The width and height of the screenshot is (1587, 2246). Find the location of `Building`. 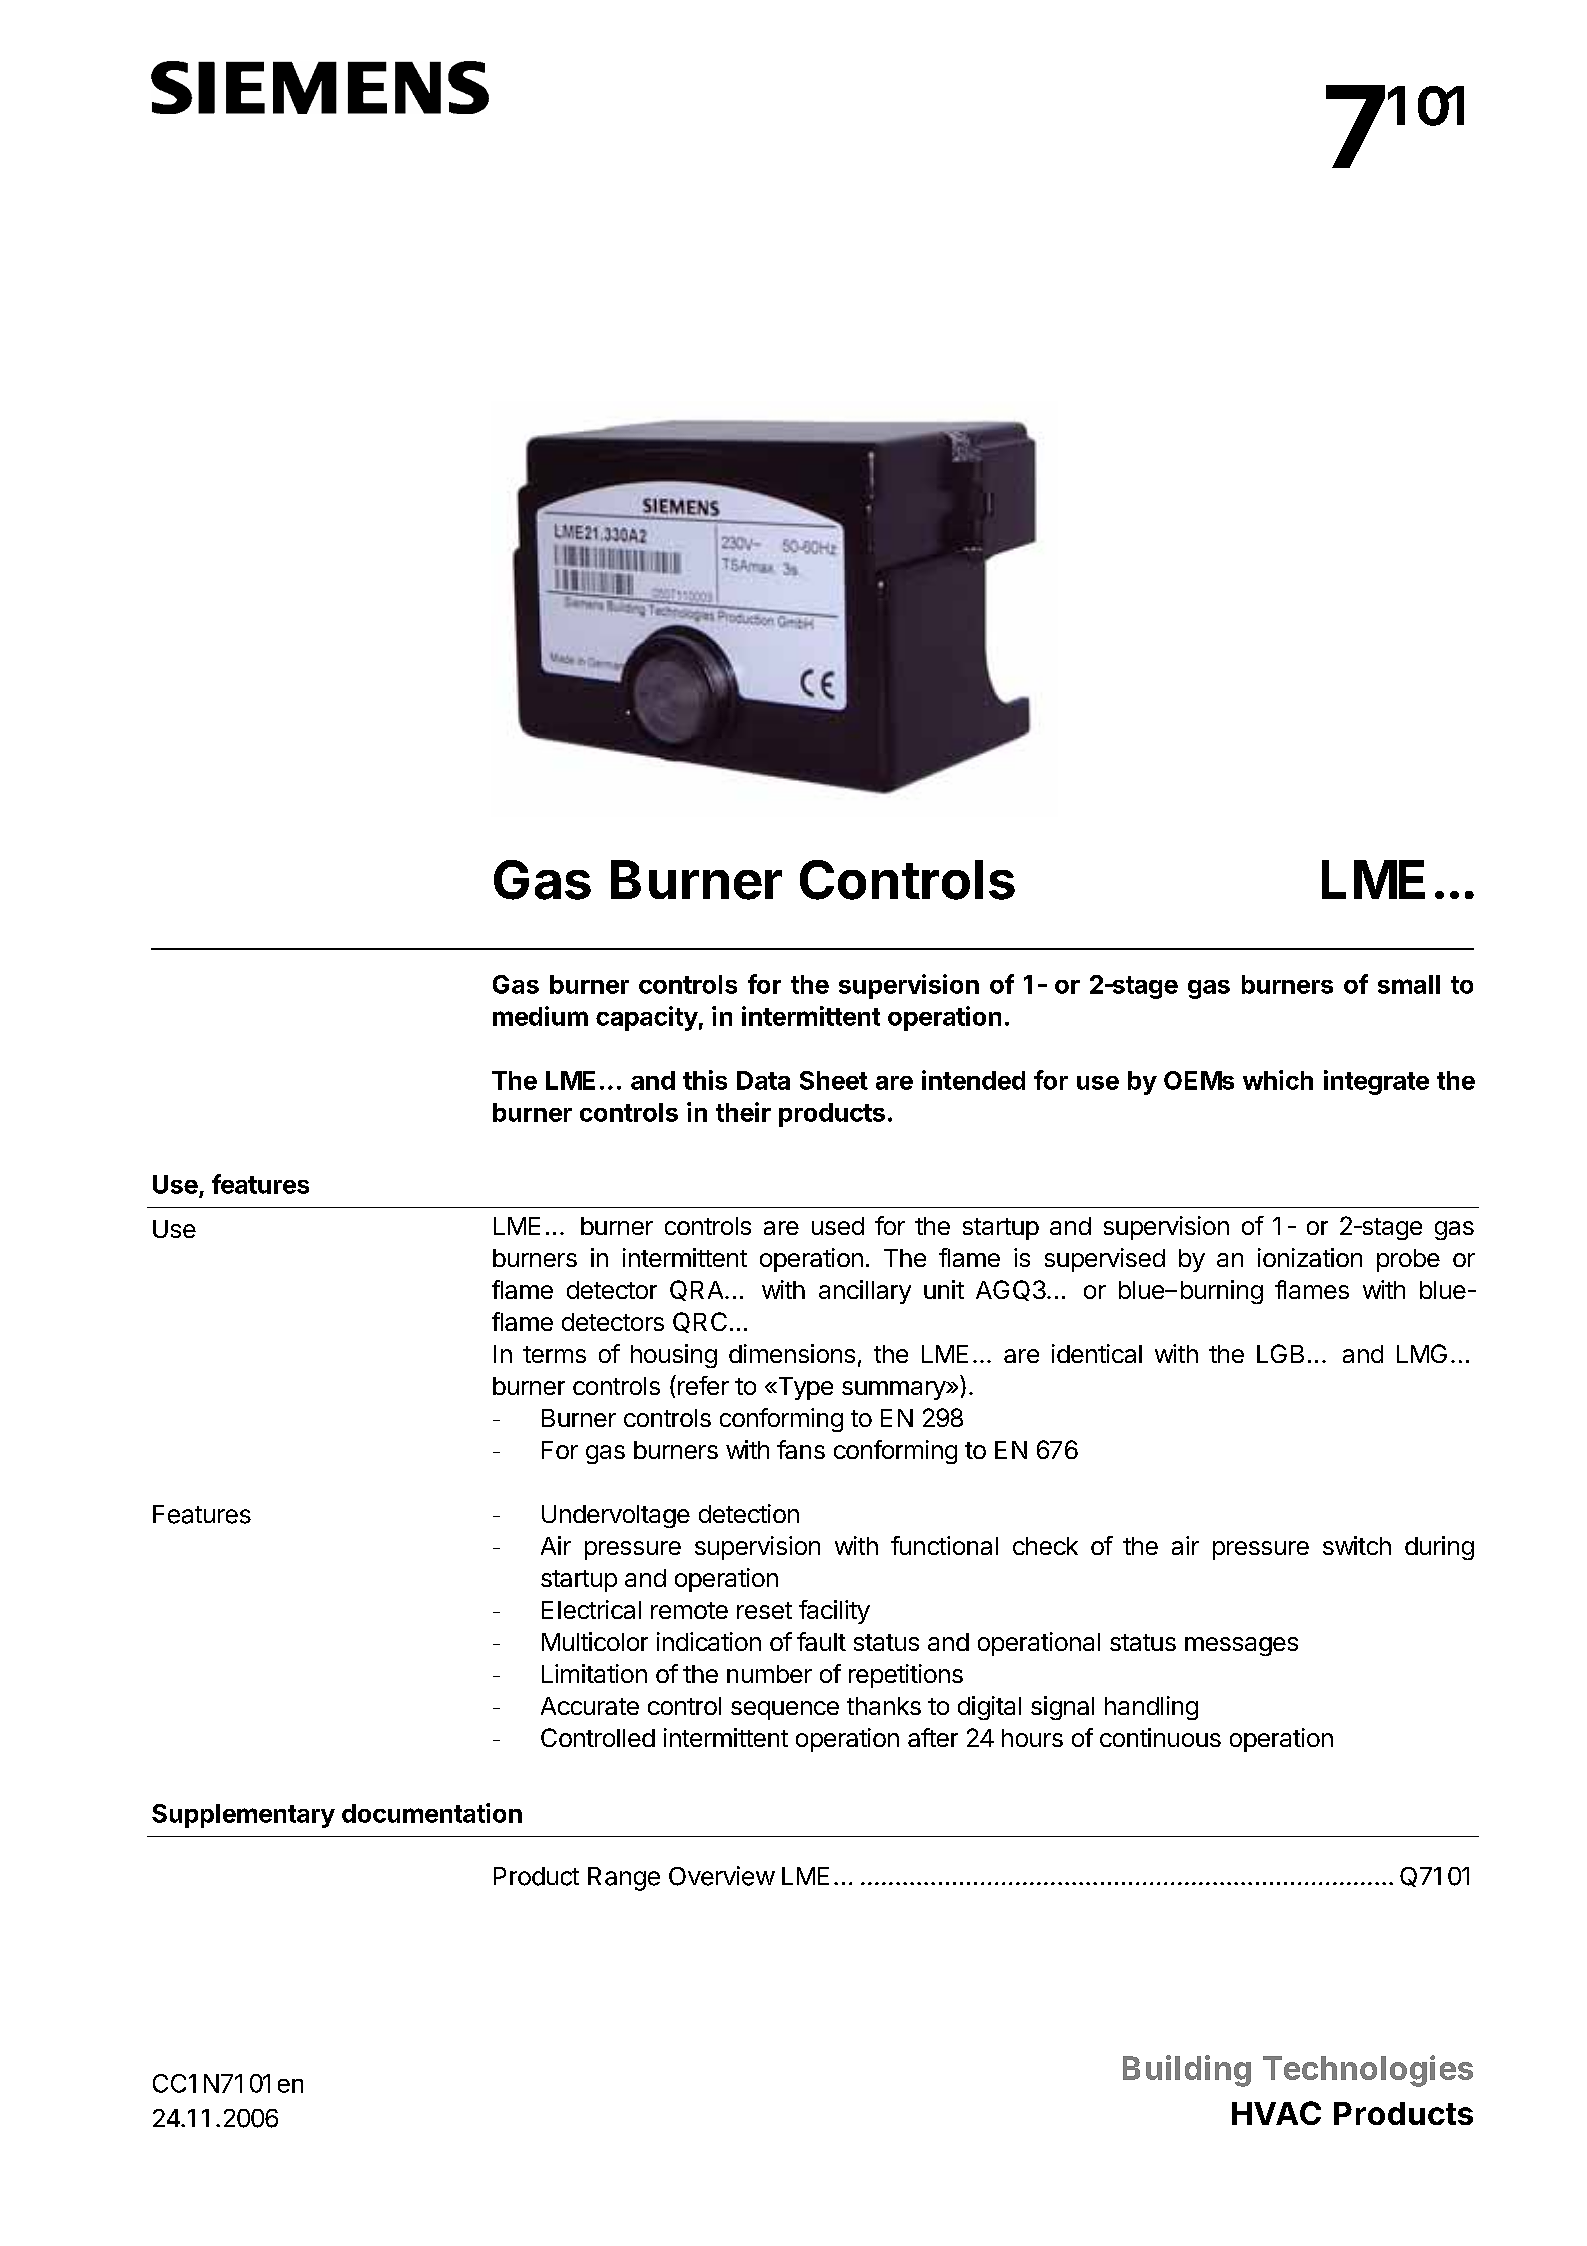

Building is located at coordinates (1187, 2071).
